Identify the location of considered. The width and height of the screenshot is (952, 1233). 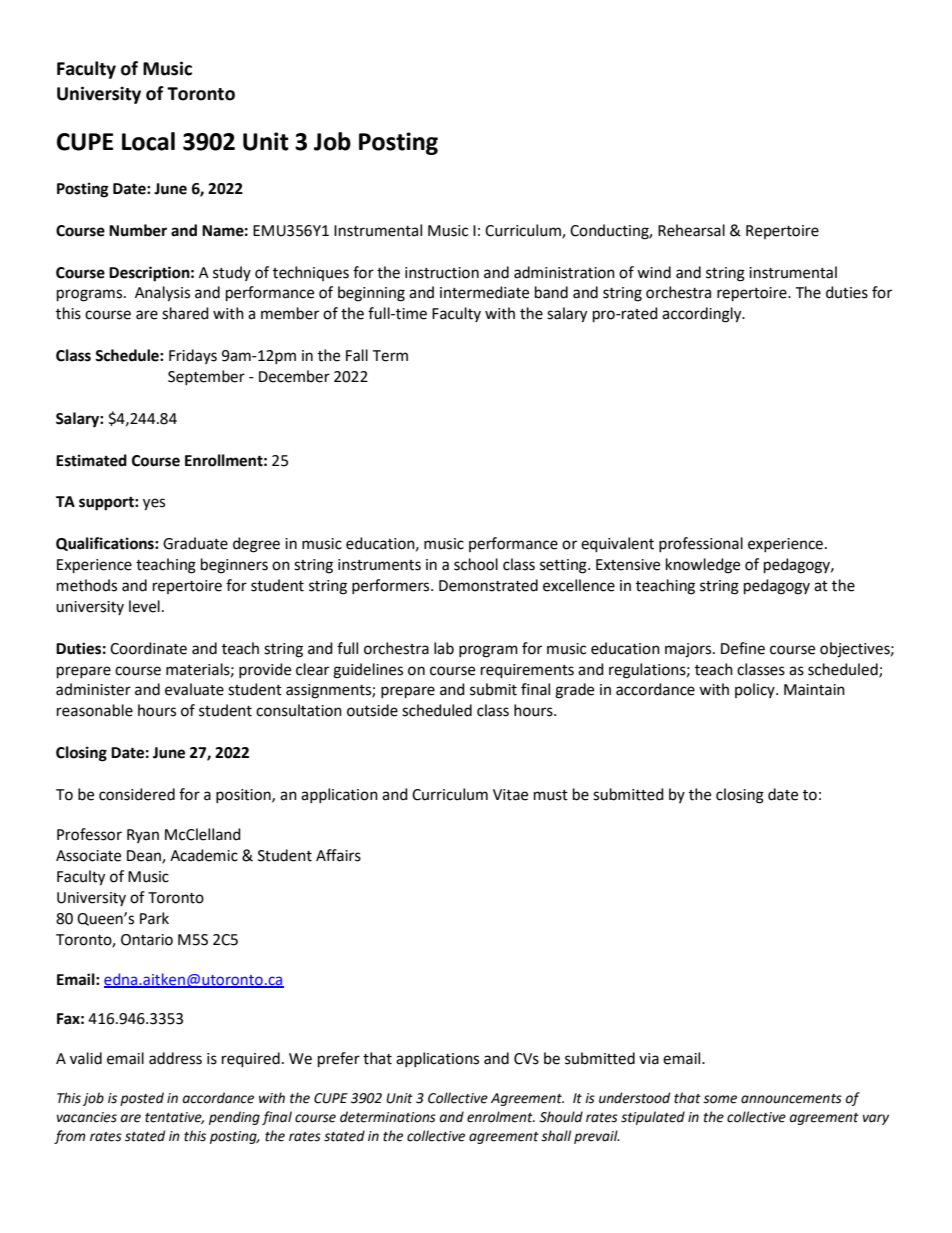
(137, 794).
